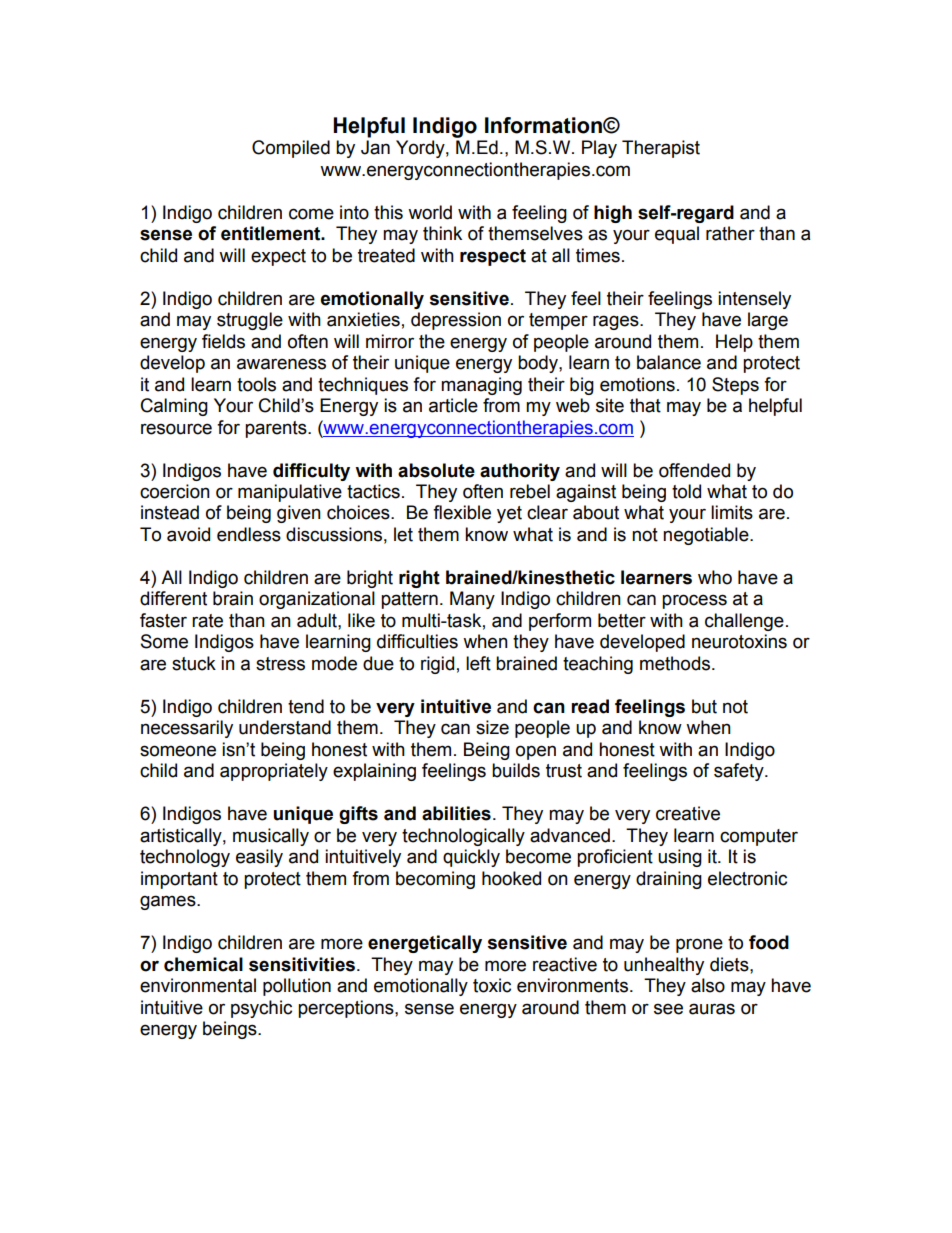 Image resolution: width=952 pixels, height=1233 pixels. What do you see at coordinates (715, 577) in the document?
I see `who` at bounding box center [715, 577].
